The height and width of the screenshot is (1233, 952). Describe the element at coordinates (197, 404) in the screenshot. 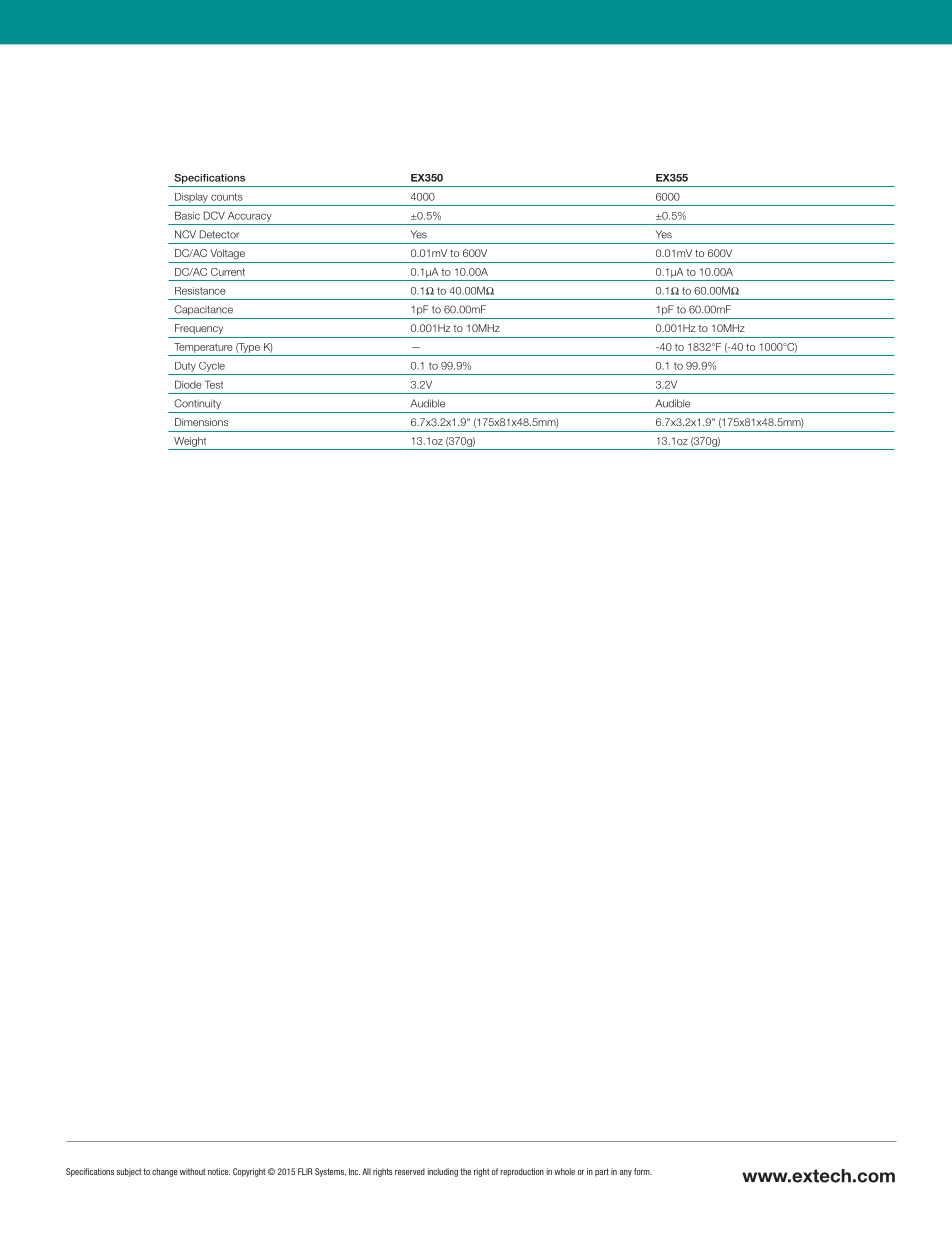

I see `Continuity` at that location.
